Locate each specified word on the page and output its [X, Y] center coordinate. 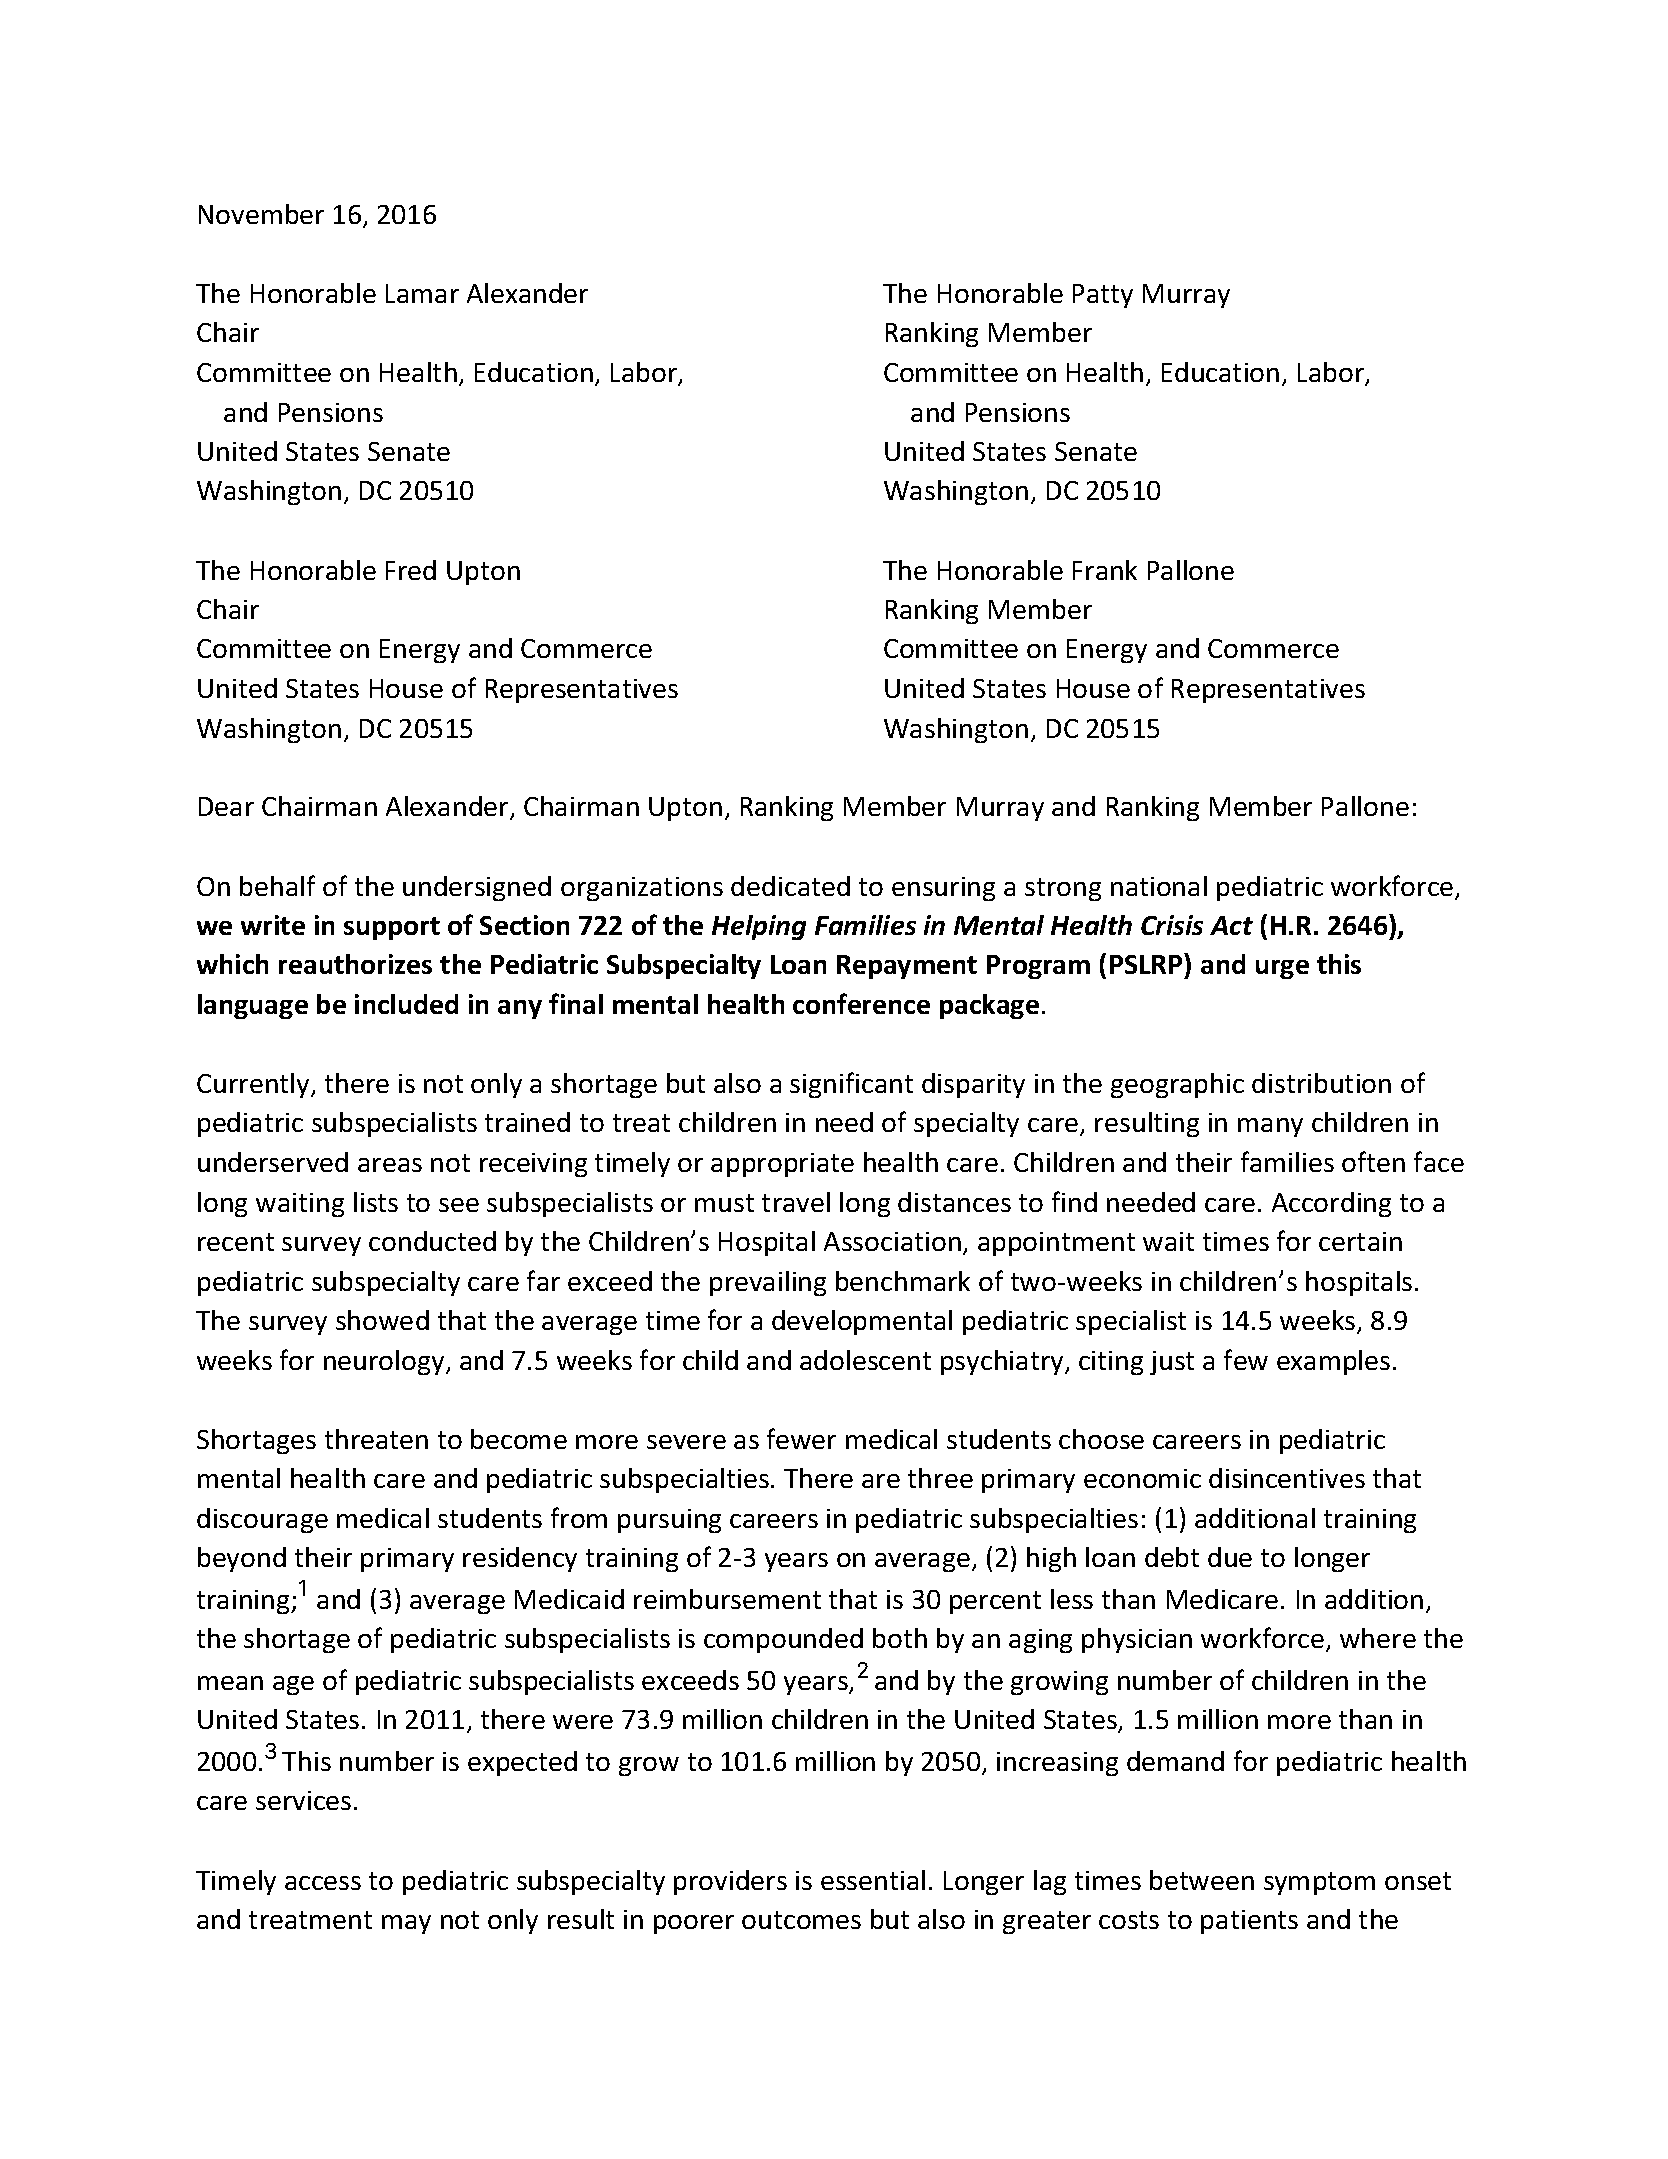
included [406, 1004]
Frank [1105, 570]
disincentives [1287, 1478]
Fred [411, 570]
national [1159, 886]
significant [851, 1085]
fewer [801, 1438]
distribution [1321, 1083]
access [323, 1883]
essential [873, 1880]
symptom [1319, 1883]
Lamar [422, 293]
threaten [376, 1439]
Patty [1103, 296]
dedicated [790, 886]
